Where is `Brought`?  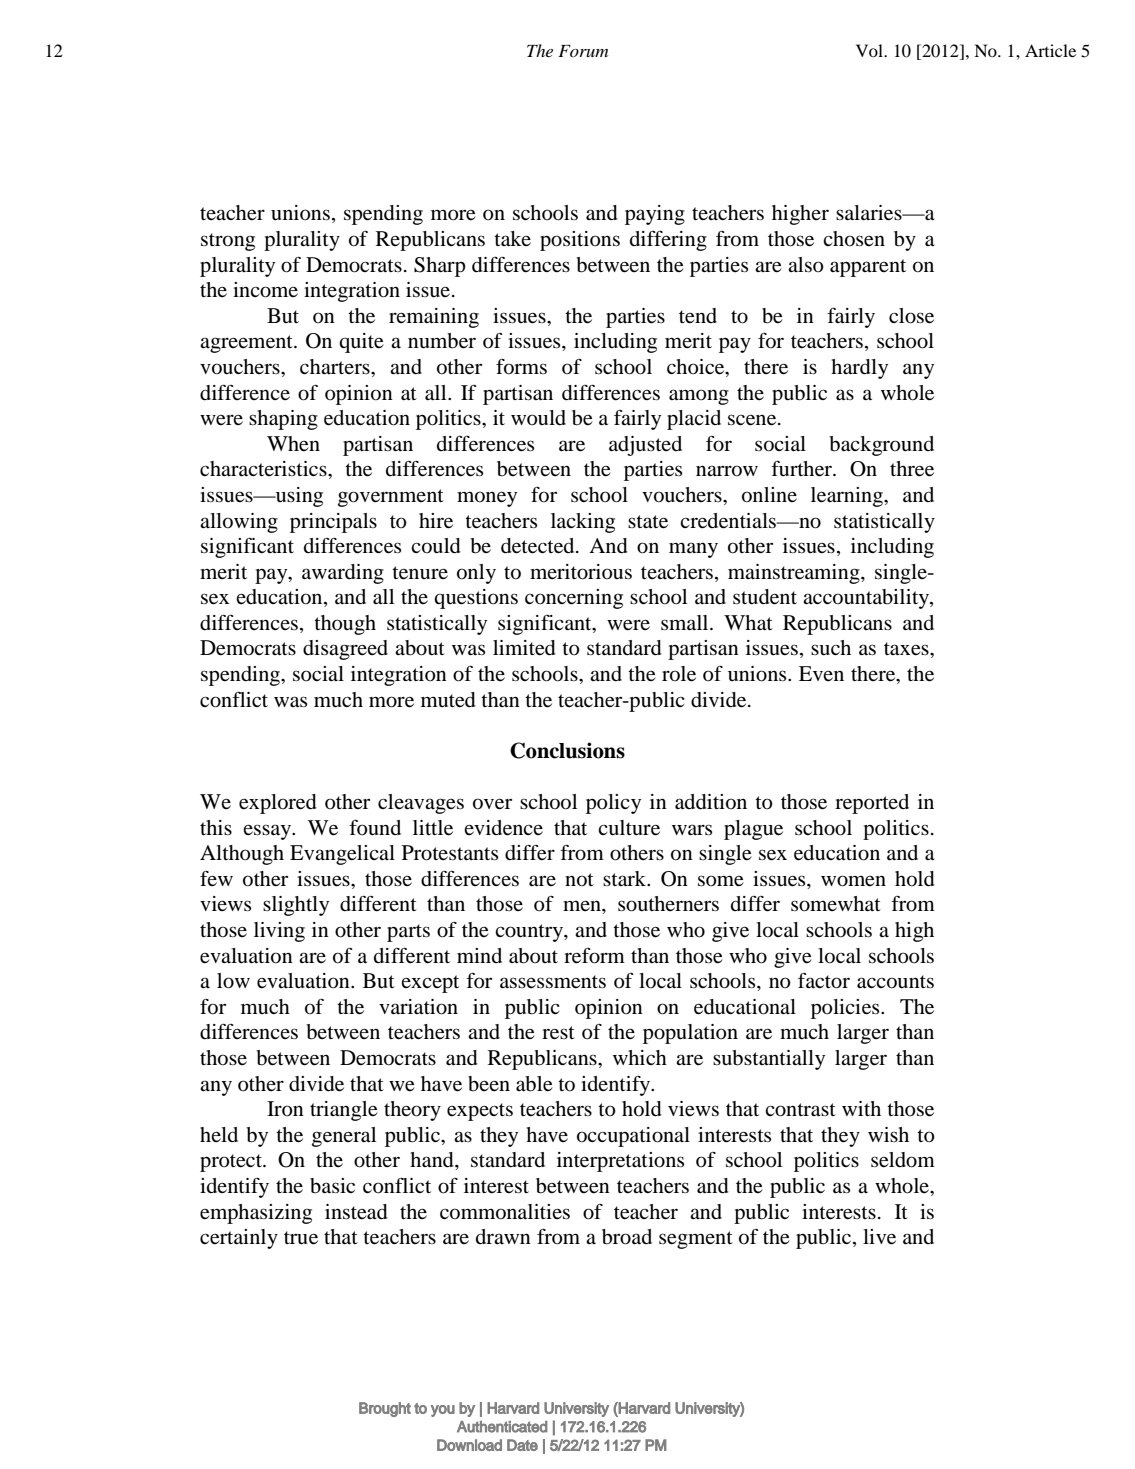
Brought is located at coordinates (385, 1409).
